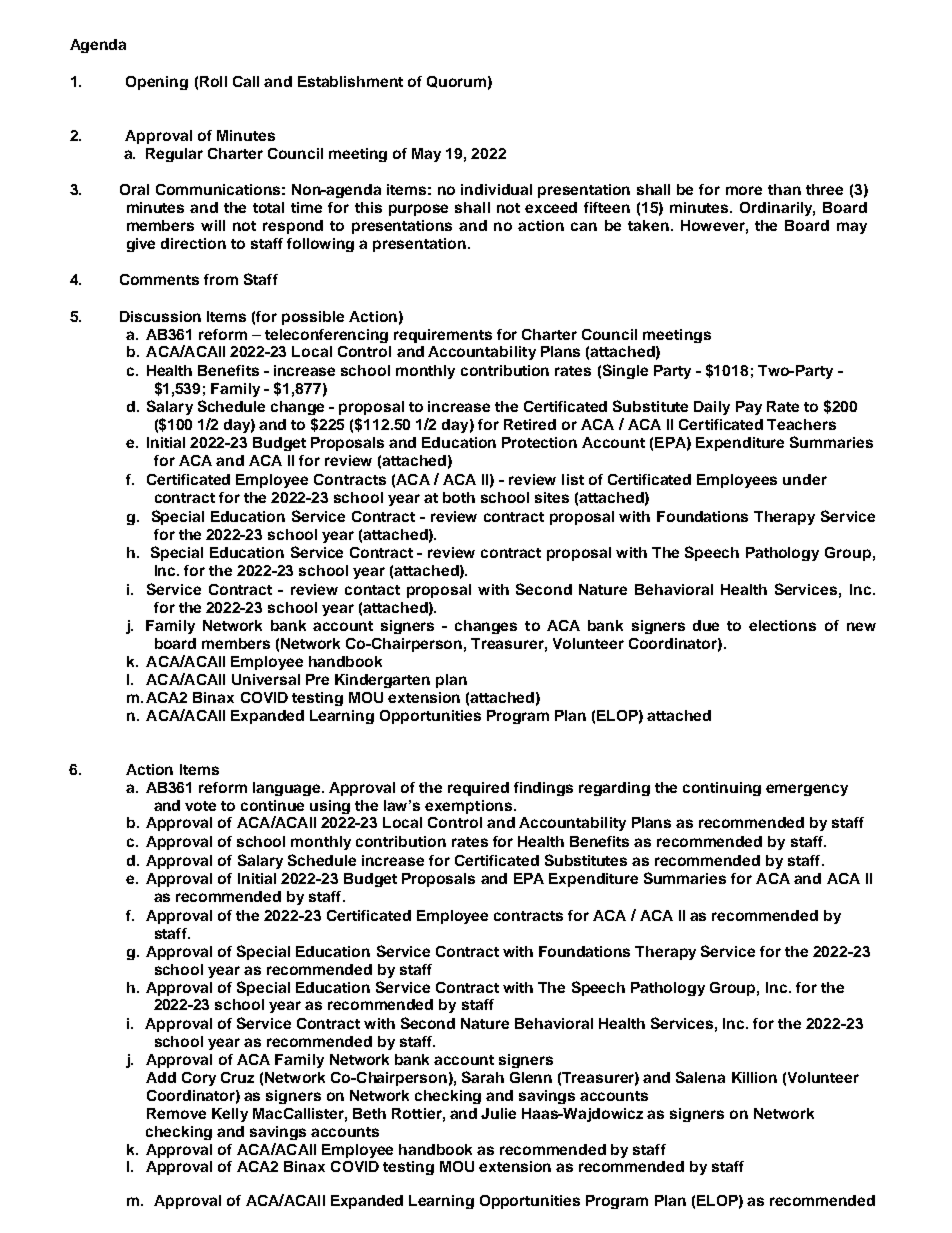 The width and height of the screenshot is (952, 1233). Describe the element at coordinates (530, 424) in the screenshot. I see `Retired` at that location.
